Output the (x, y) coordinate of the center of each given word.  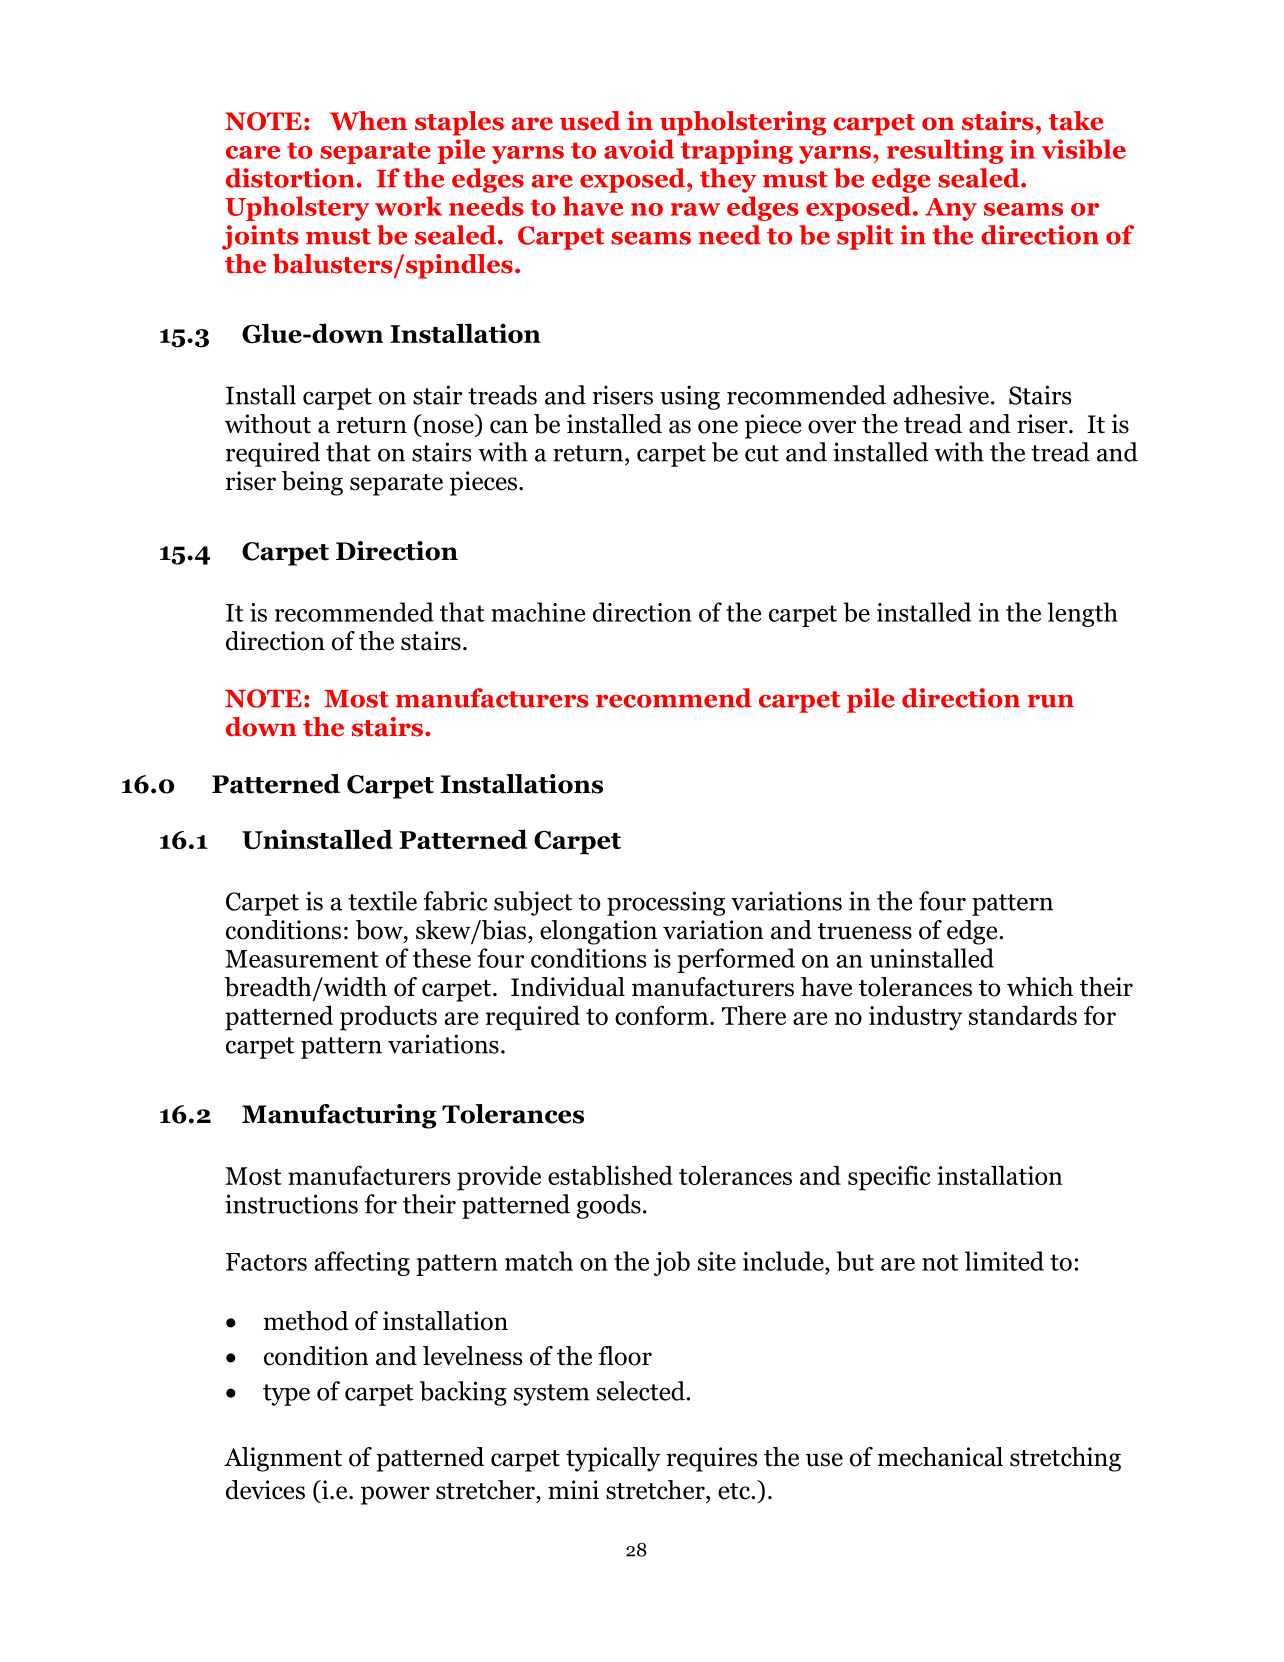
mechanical (940, 1457)
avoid (639, 149)
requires (711, 1459)
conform (663, 1015)
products (388, 1018)
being (312, 483)
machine (538, 612)
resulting (945, 151)
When (368, 121)
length (1082, 614)
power (395, 1495)
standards (1023, 1015)
